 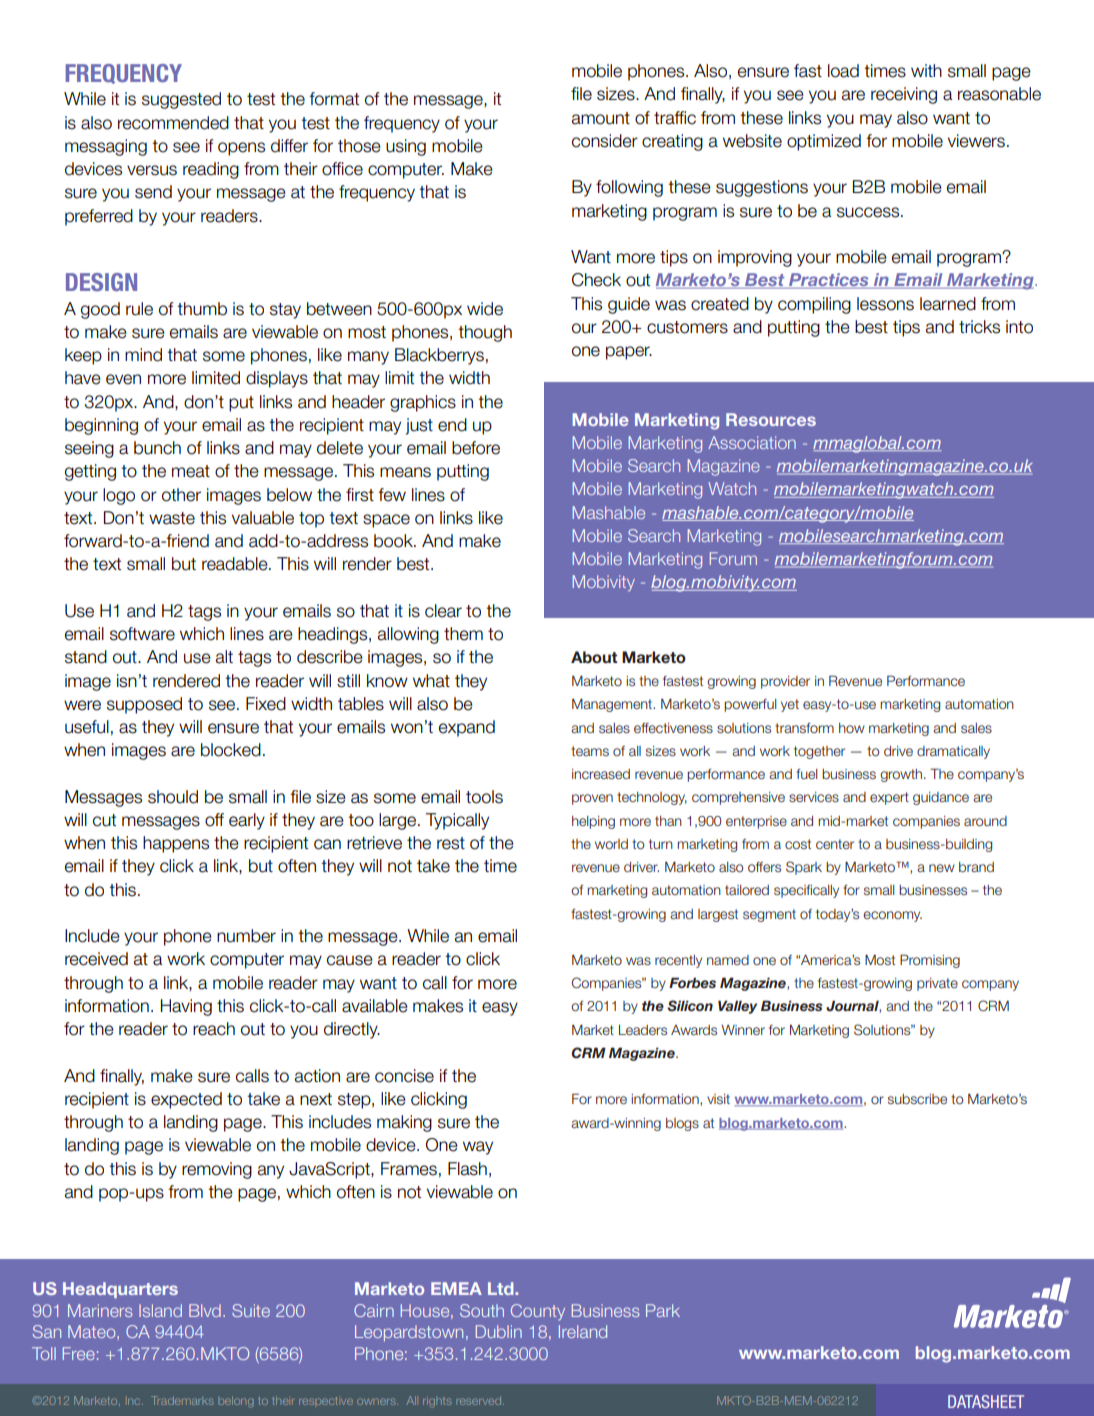 What do you see at coordinates (214, 1029) in the screenshot?
I see `reach` at bounding box center [214, 1029].
